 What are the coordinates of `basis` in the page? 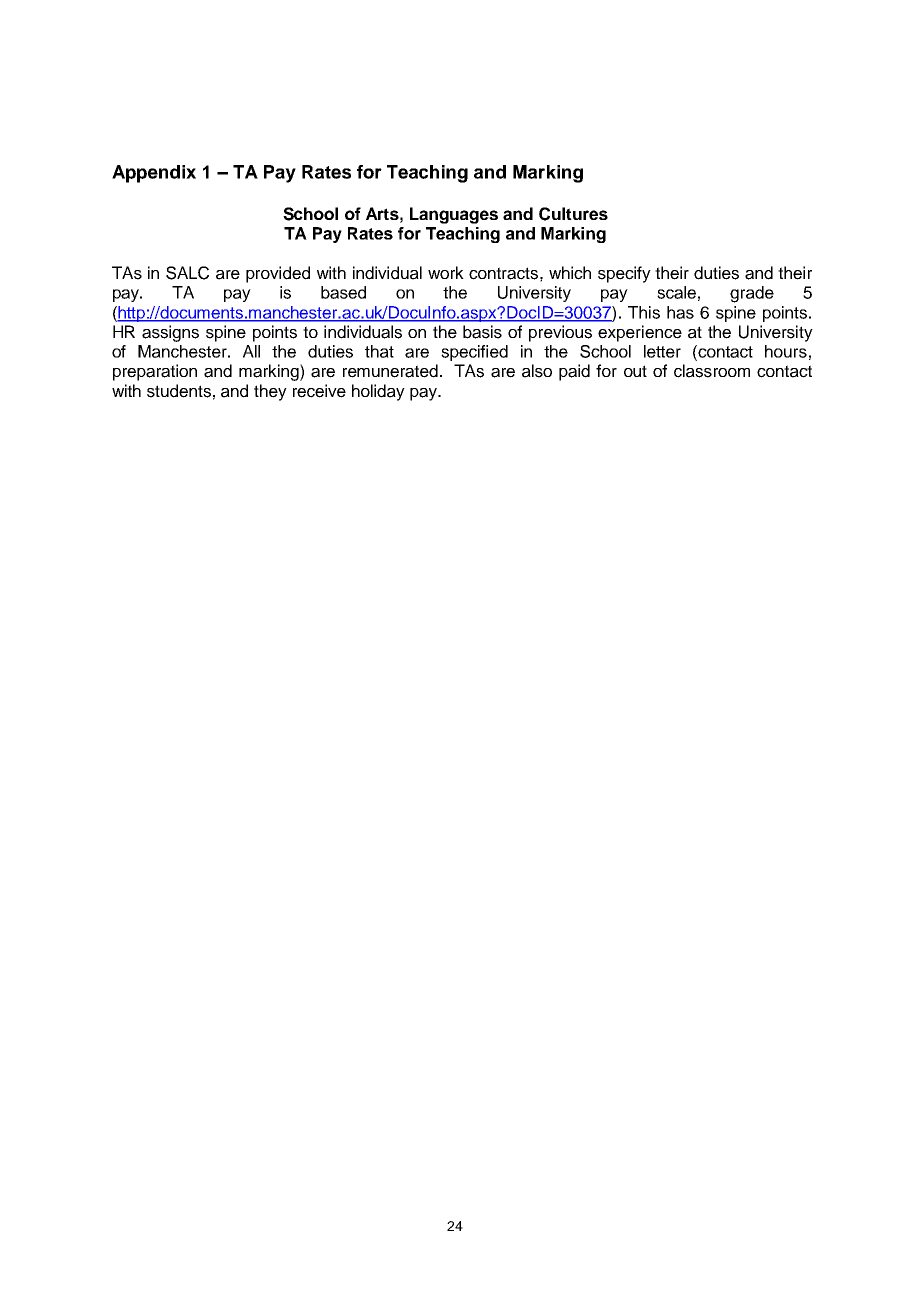 It's located at (482, 332).
